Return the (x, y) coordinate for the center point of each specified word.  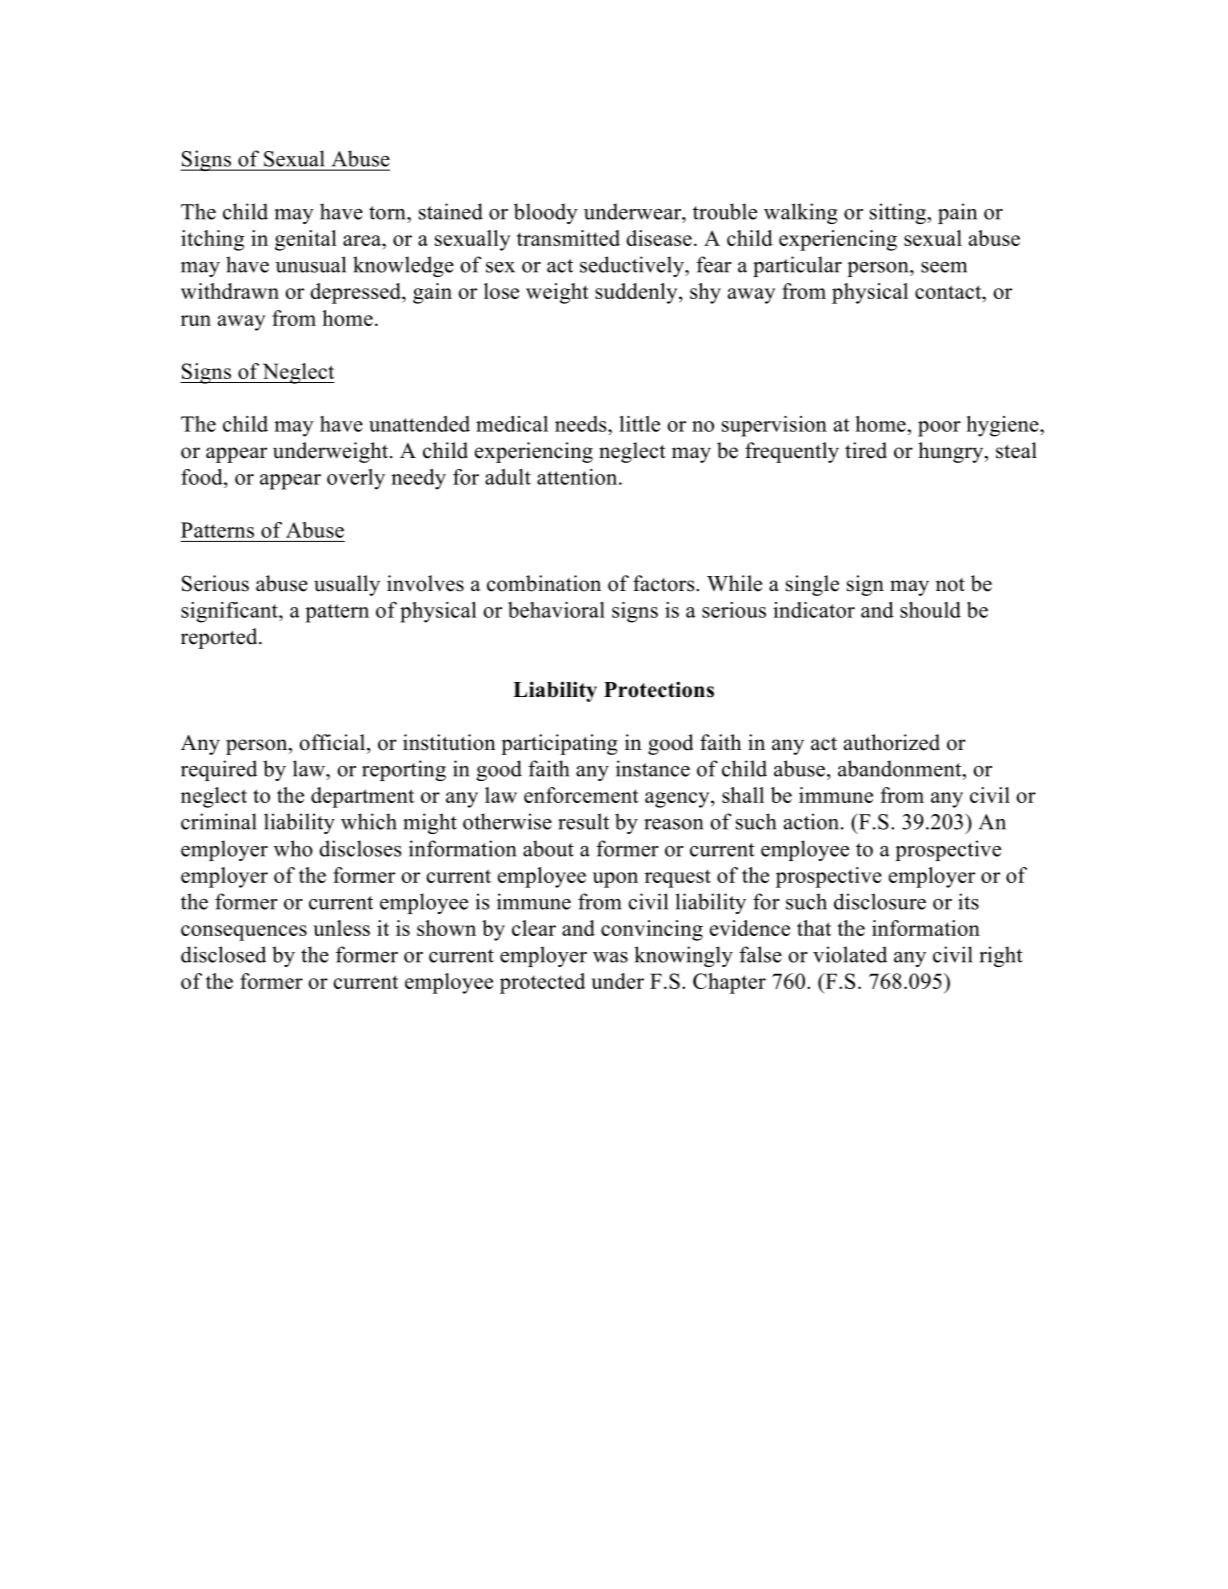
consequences (244, 933)
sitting (899, 213)
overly (356, 479)
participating (559, 744)
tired (866, 450)
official (333, 742)
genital (306, 240)
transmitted (568, 238)
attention (578, 477)
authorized (892, 742)
